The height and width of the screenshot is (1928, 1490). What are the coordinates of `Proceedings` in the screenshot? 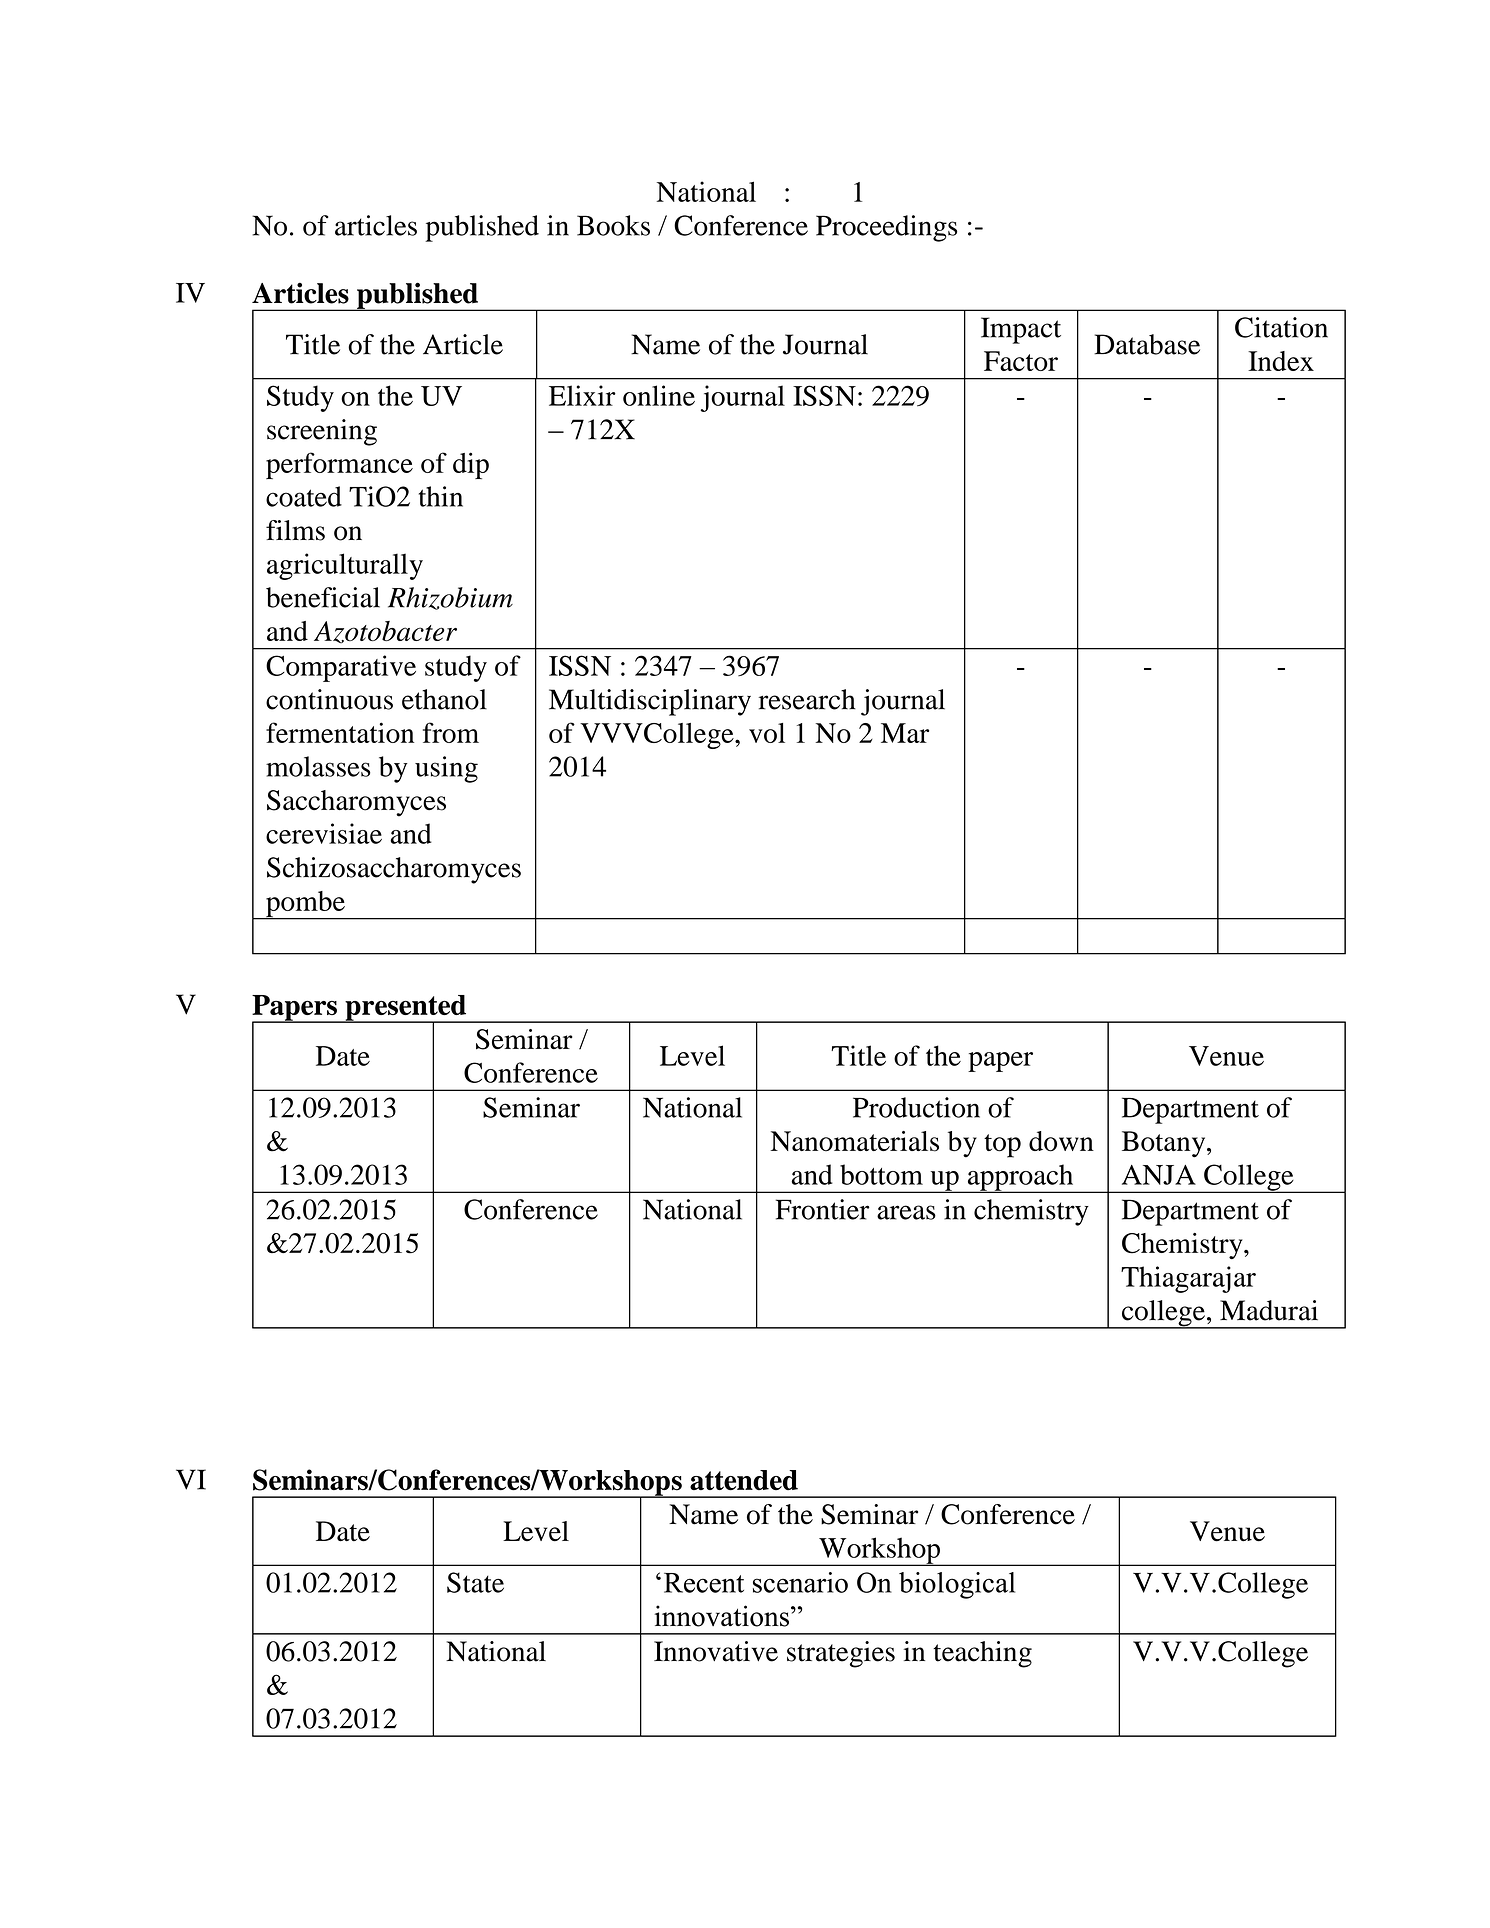 It's located at (886, 228).
